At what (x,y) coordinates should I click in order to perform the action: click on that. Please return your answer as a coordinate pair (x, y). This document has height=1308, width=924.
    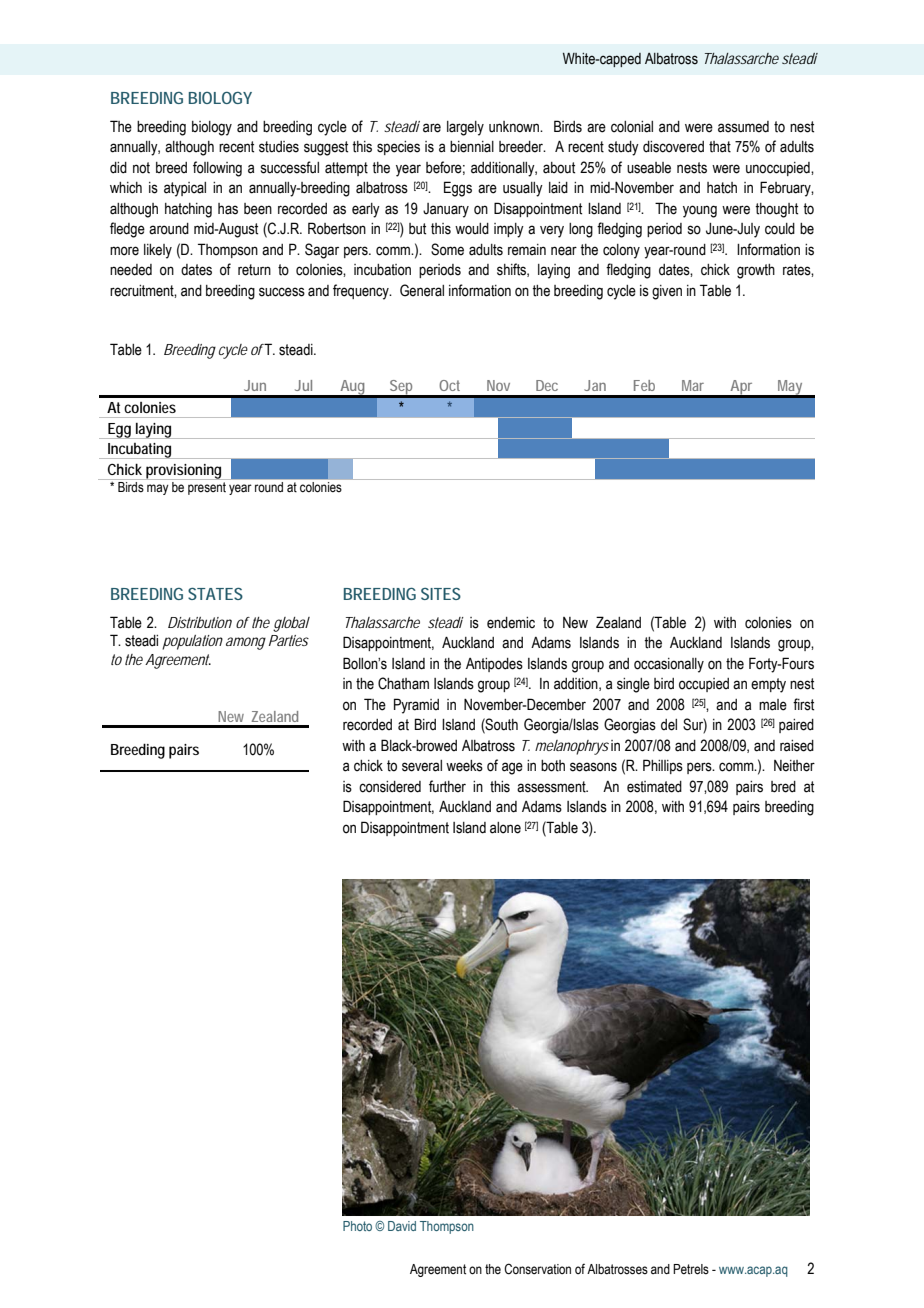
    Looking at the image, I should click on (720, 147).
